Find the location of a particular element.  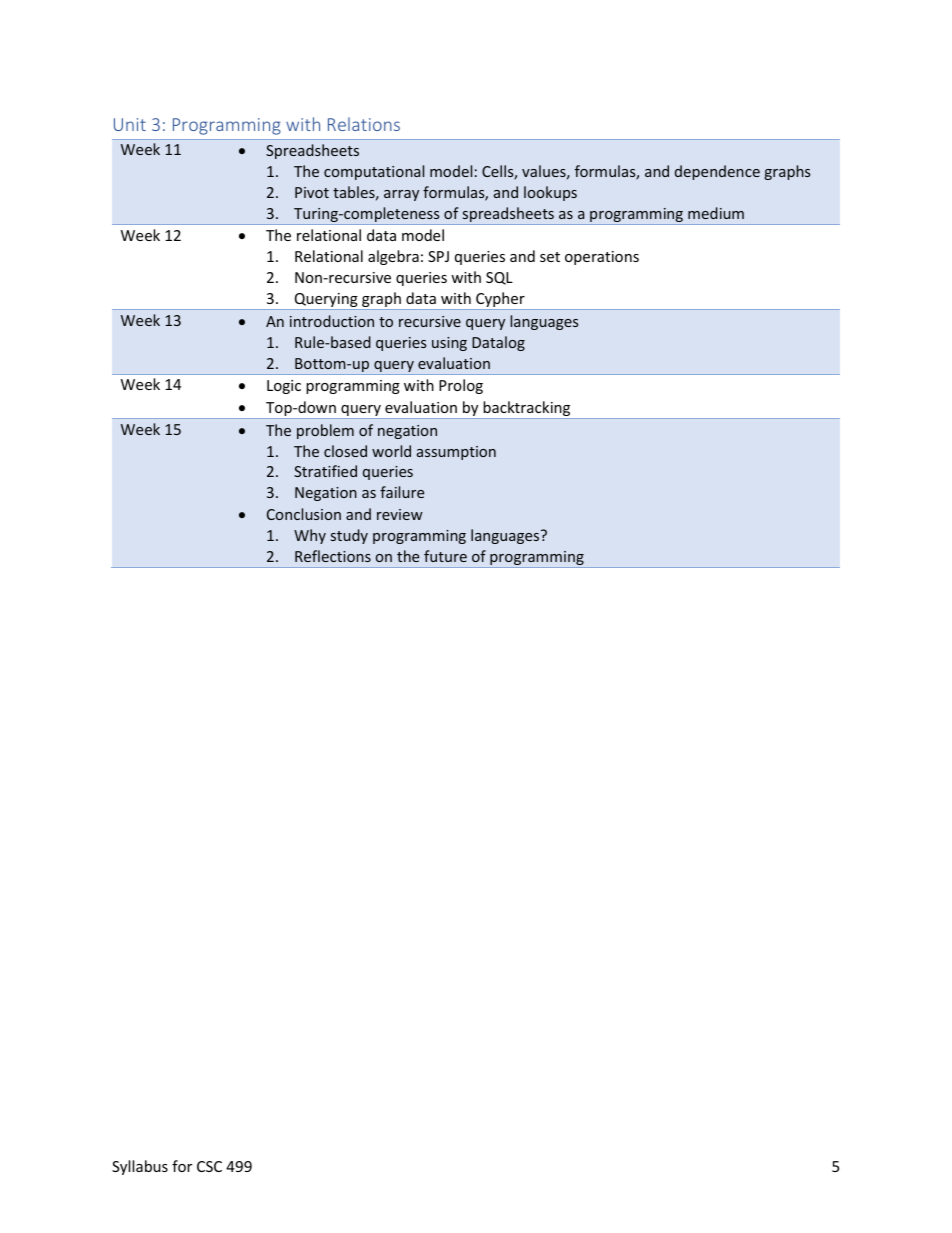

future is located at coordinates (445, 556).
